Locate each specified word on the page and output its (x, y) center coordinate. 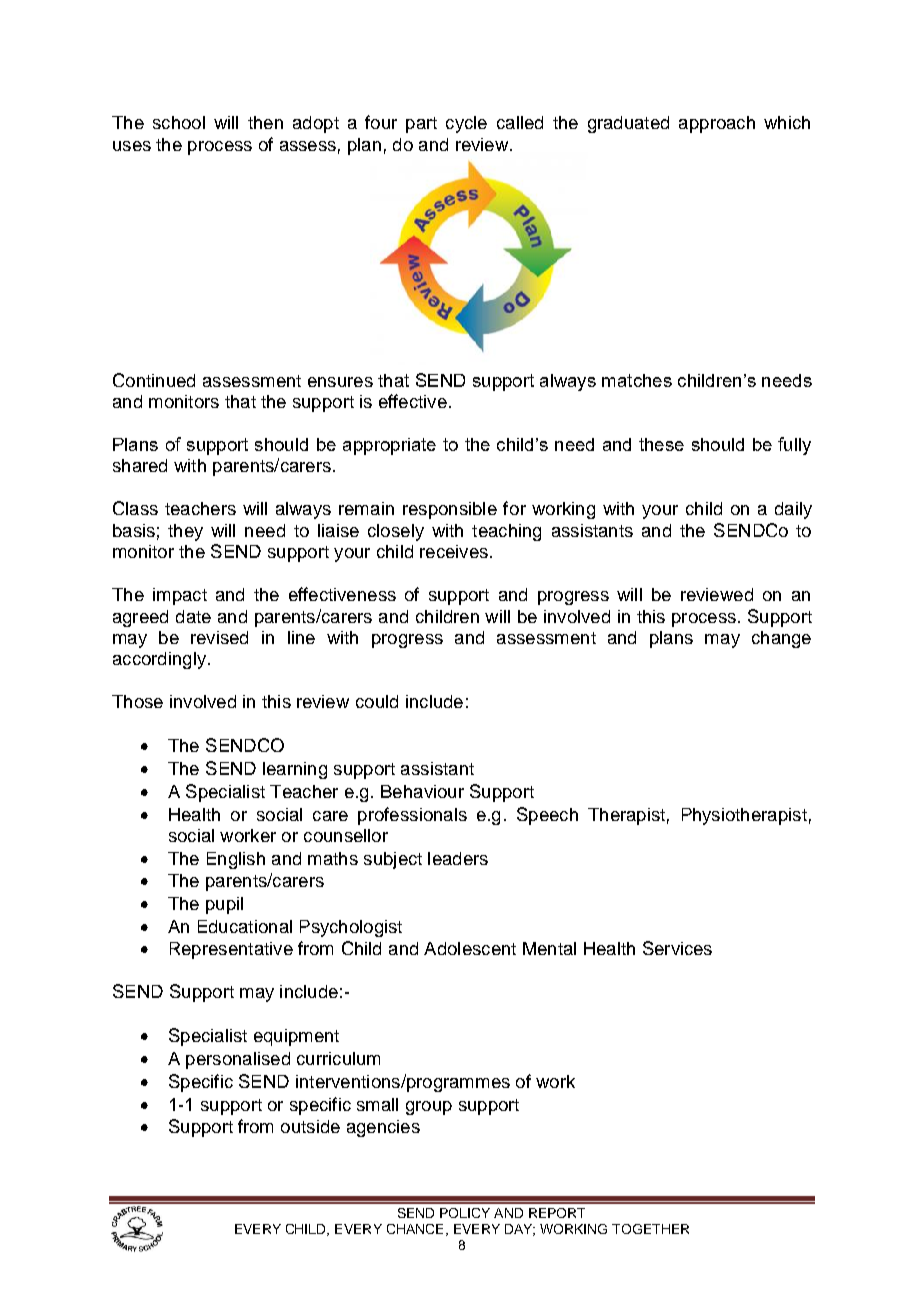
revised (219, 637)
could (377, 701)
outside (310, 1126)
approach (717, 124)
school (179, 122)
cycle (466, 124)
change (781, 639)
